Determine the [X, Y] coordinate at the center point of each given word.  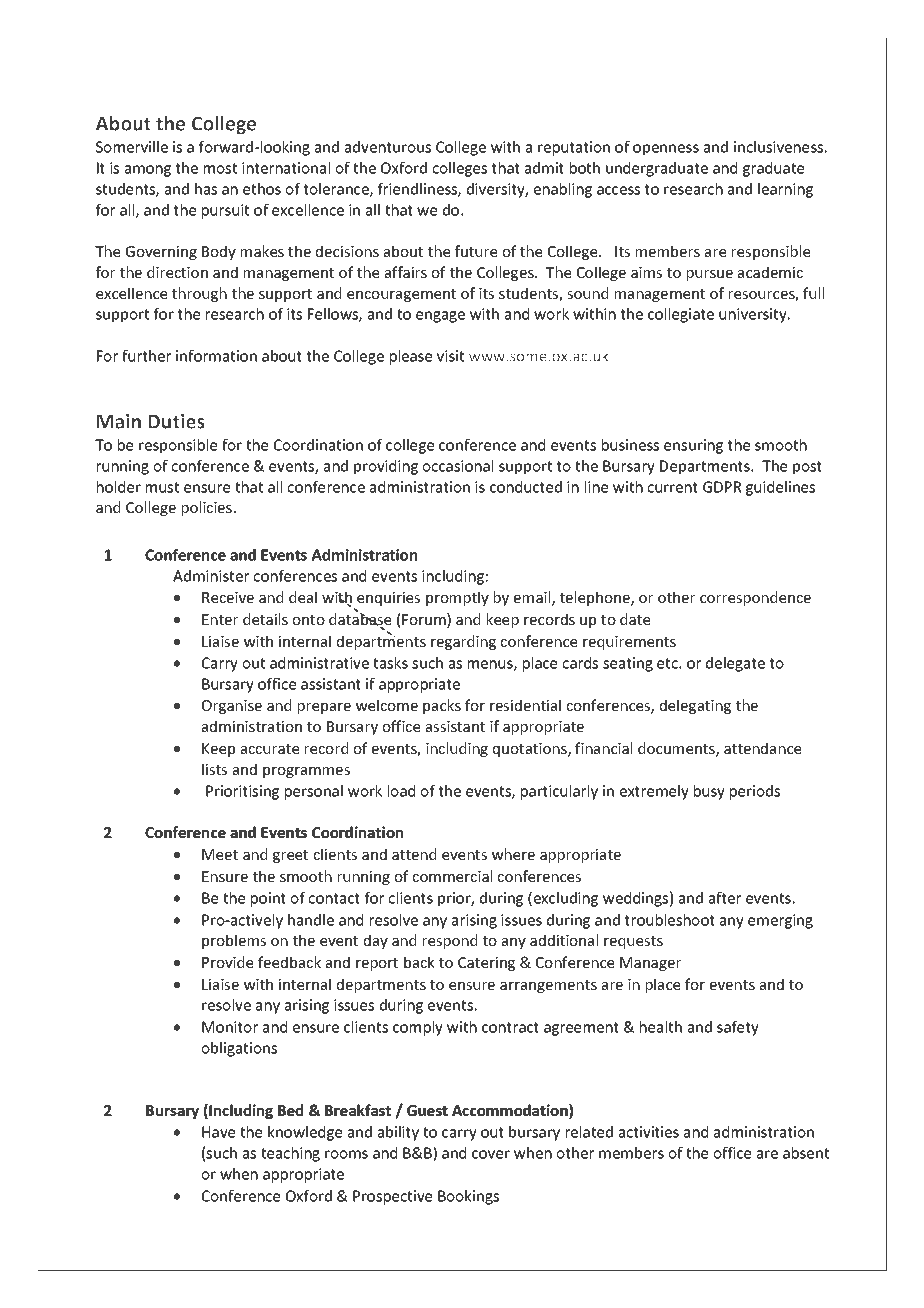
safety [738, 1028]
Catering [486, 964]
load [401, 791]
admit [544, 168]
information [216, 356]
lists [214, 769]
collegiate [681, 315]
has [206, 189]
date [635, 619]
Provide [227, 962]
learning [785, 190]
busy [709, 792]
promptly [457, 598]
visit [450, 356]
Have [218, 1132]
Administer [211, 576]
